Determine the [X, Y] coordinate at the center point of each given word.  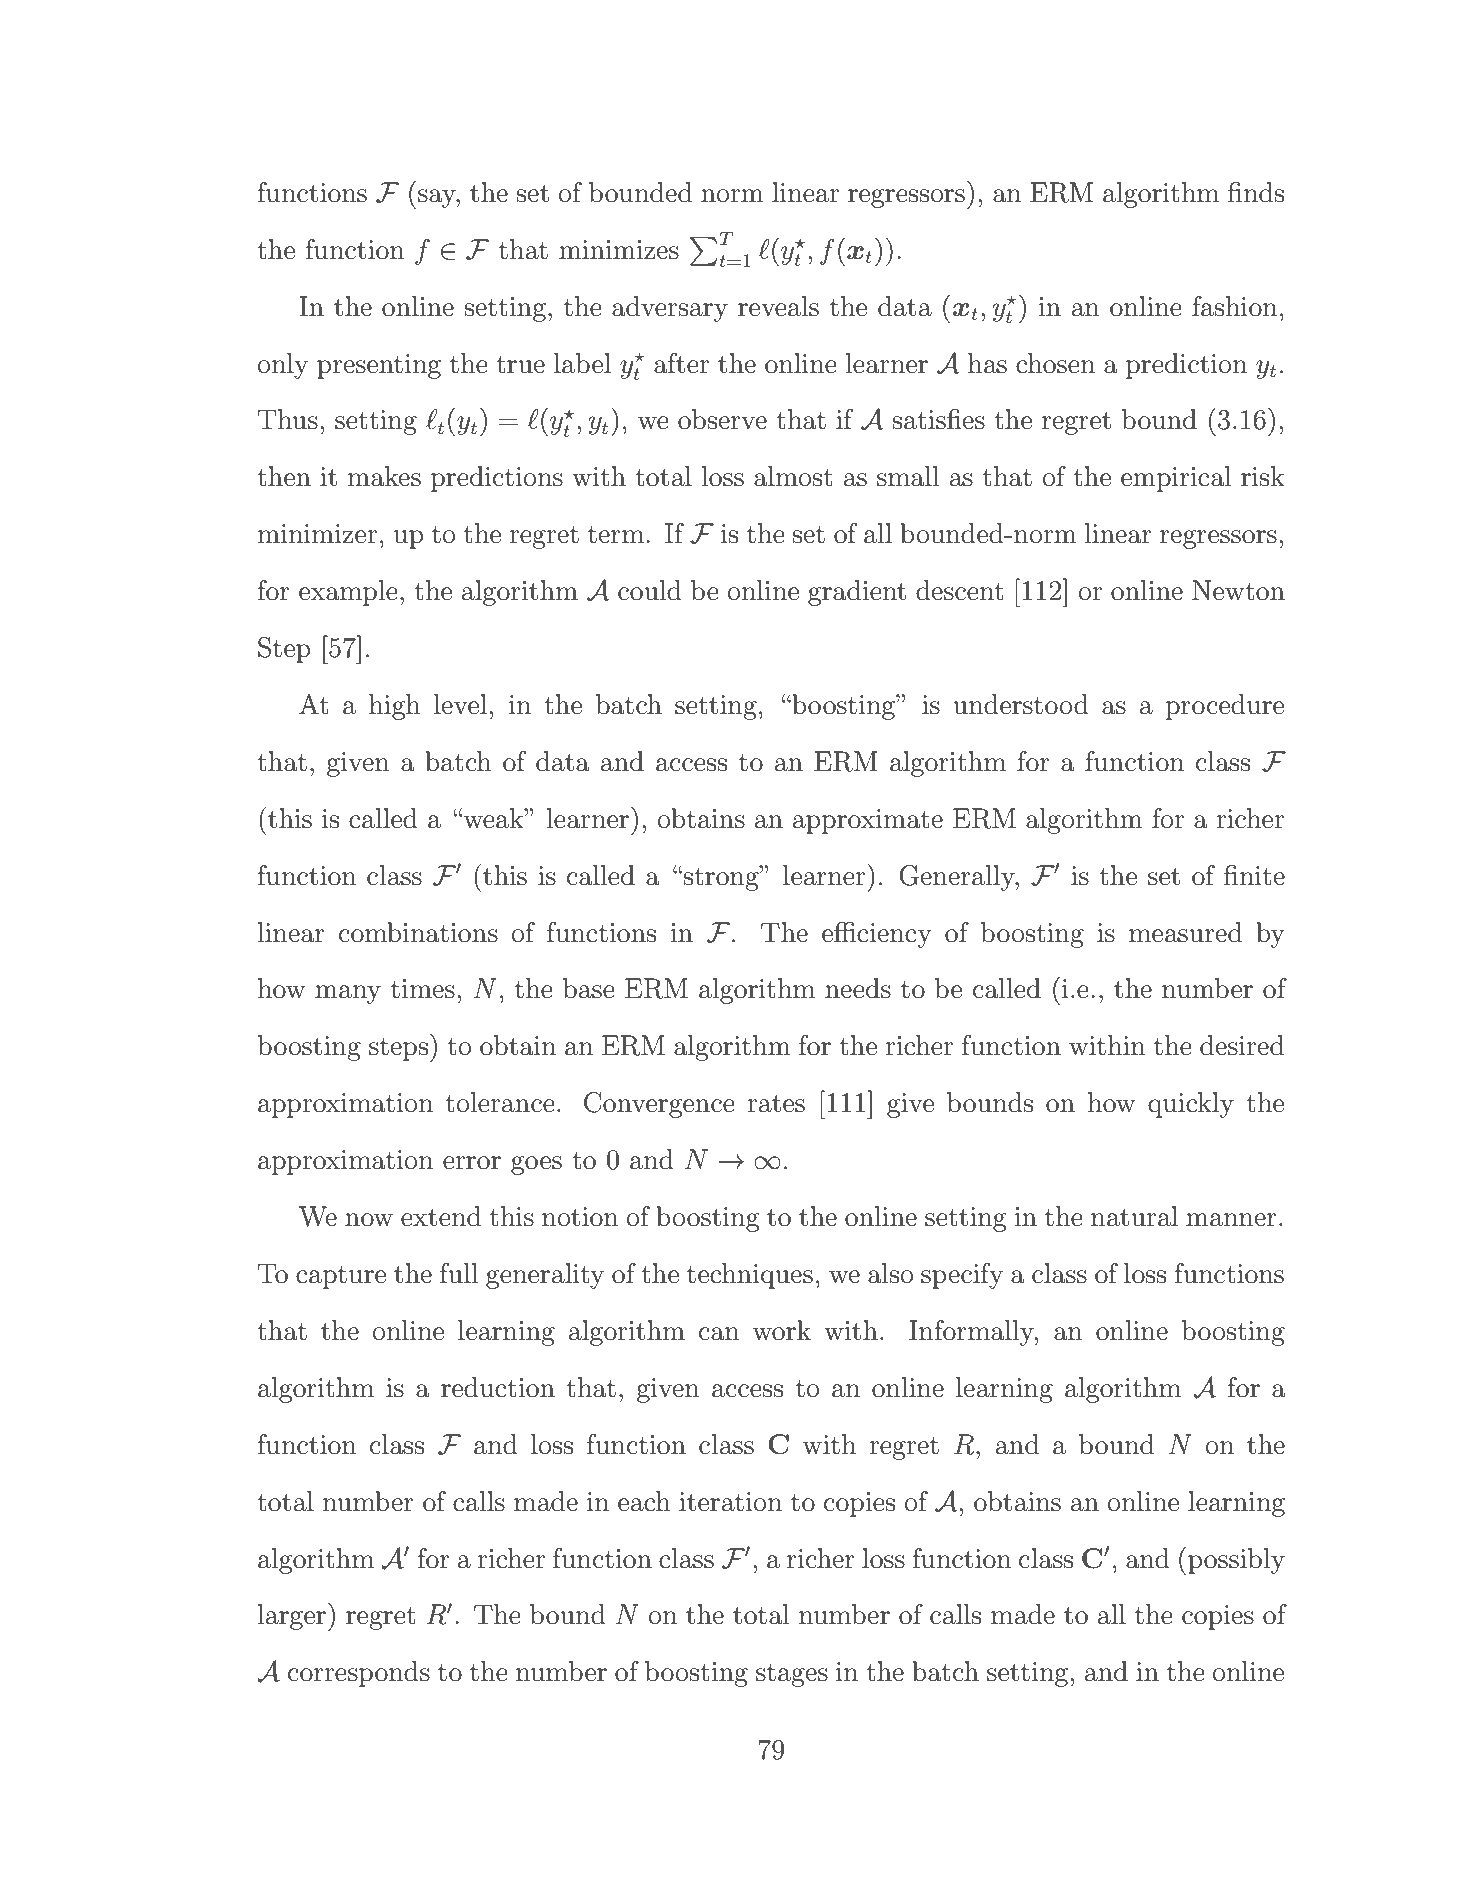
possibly [1236, 1561]
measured [1185, 932]
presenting [379, 366]
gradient [857, 593]
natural [1134, 1216]
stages [792, 1675]
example [348, 593]
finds [1256, 192]
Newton [1238, 590]
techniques [750, 1276]
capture [341, 1277]
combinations [418, 932]
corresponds [359, 1674]
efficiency [877, 935]
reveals [778, 306]
